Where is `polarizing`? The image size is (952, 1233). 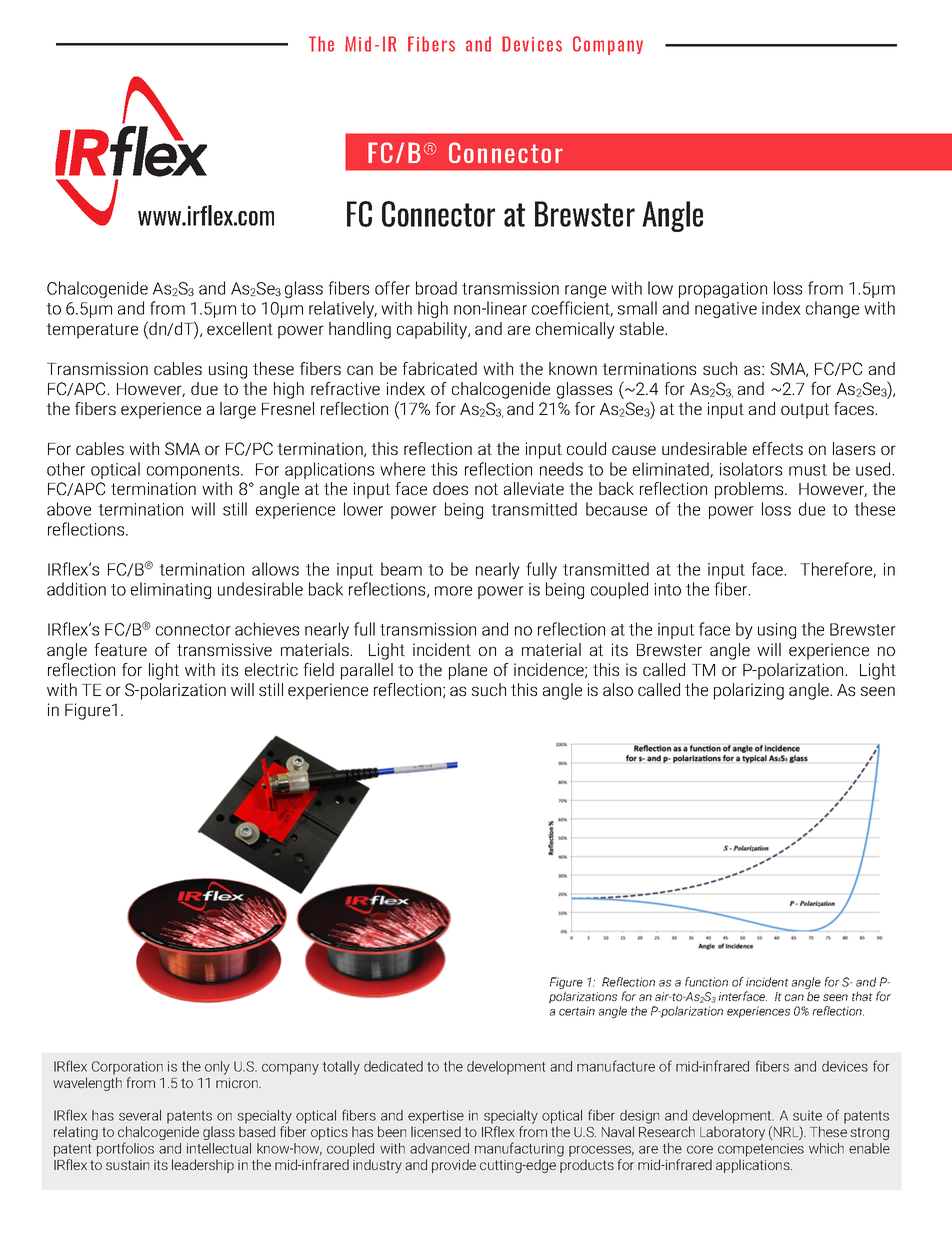 polarizing is located at coordinates (749, 691).
